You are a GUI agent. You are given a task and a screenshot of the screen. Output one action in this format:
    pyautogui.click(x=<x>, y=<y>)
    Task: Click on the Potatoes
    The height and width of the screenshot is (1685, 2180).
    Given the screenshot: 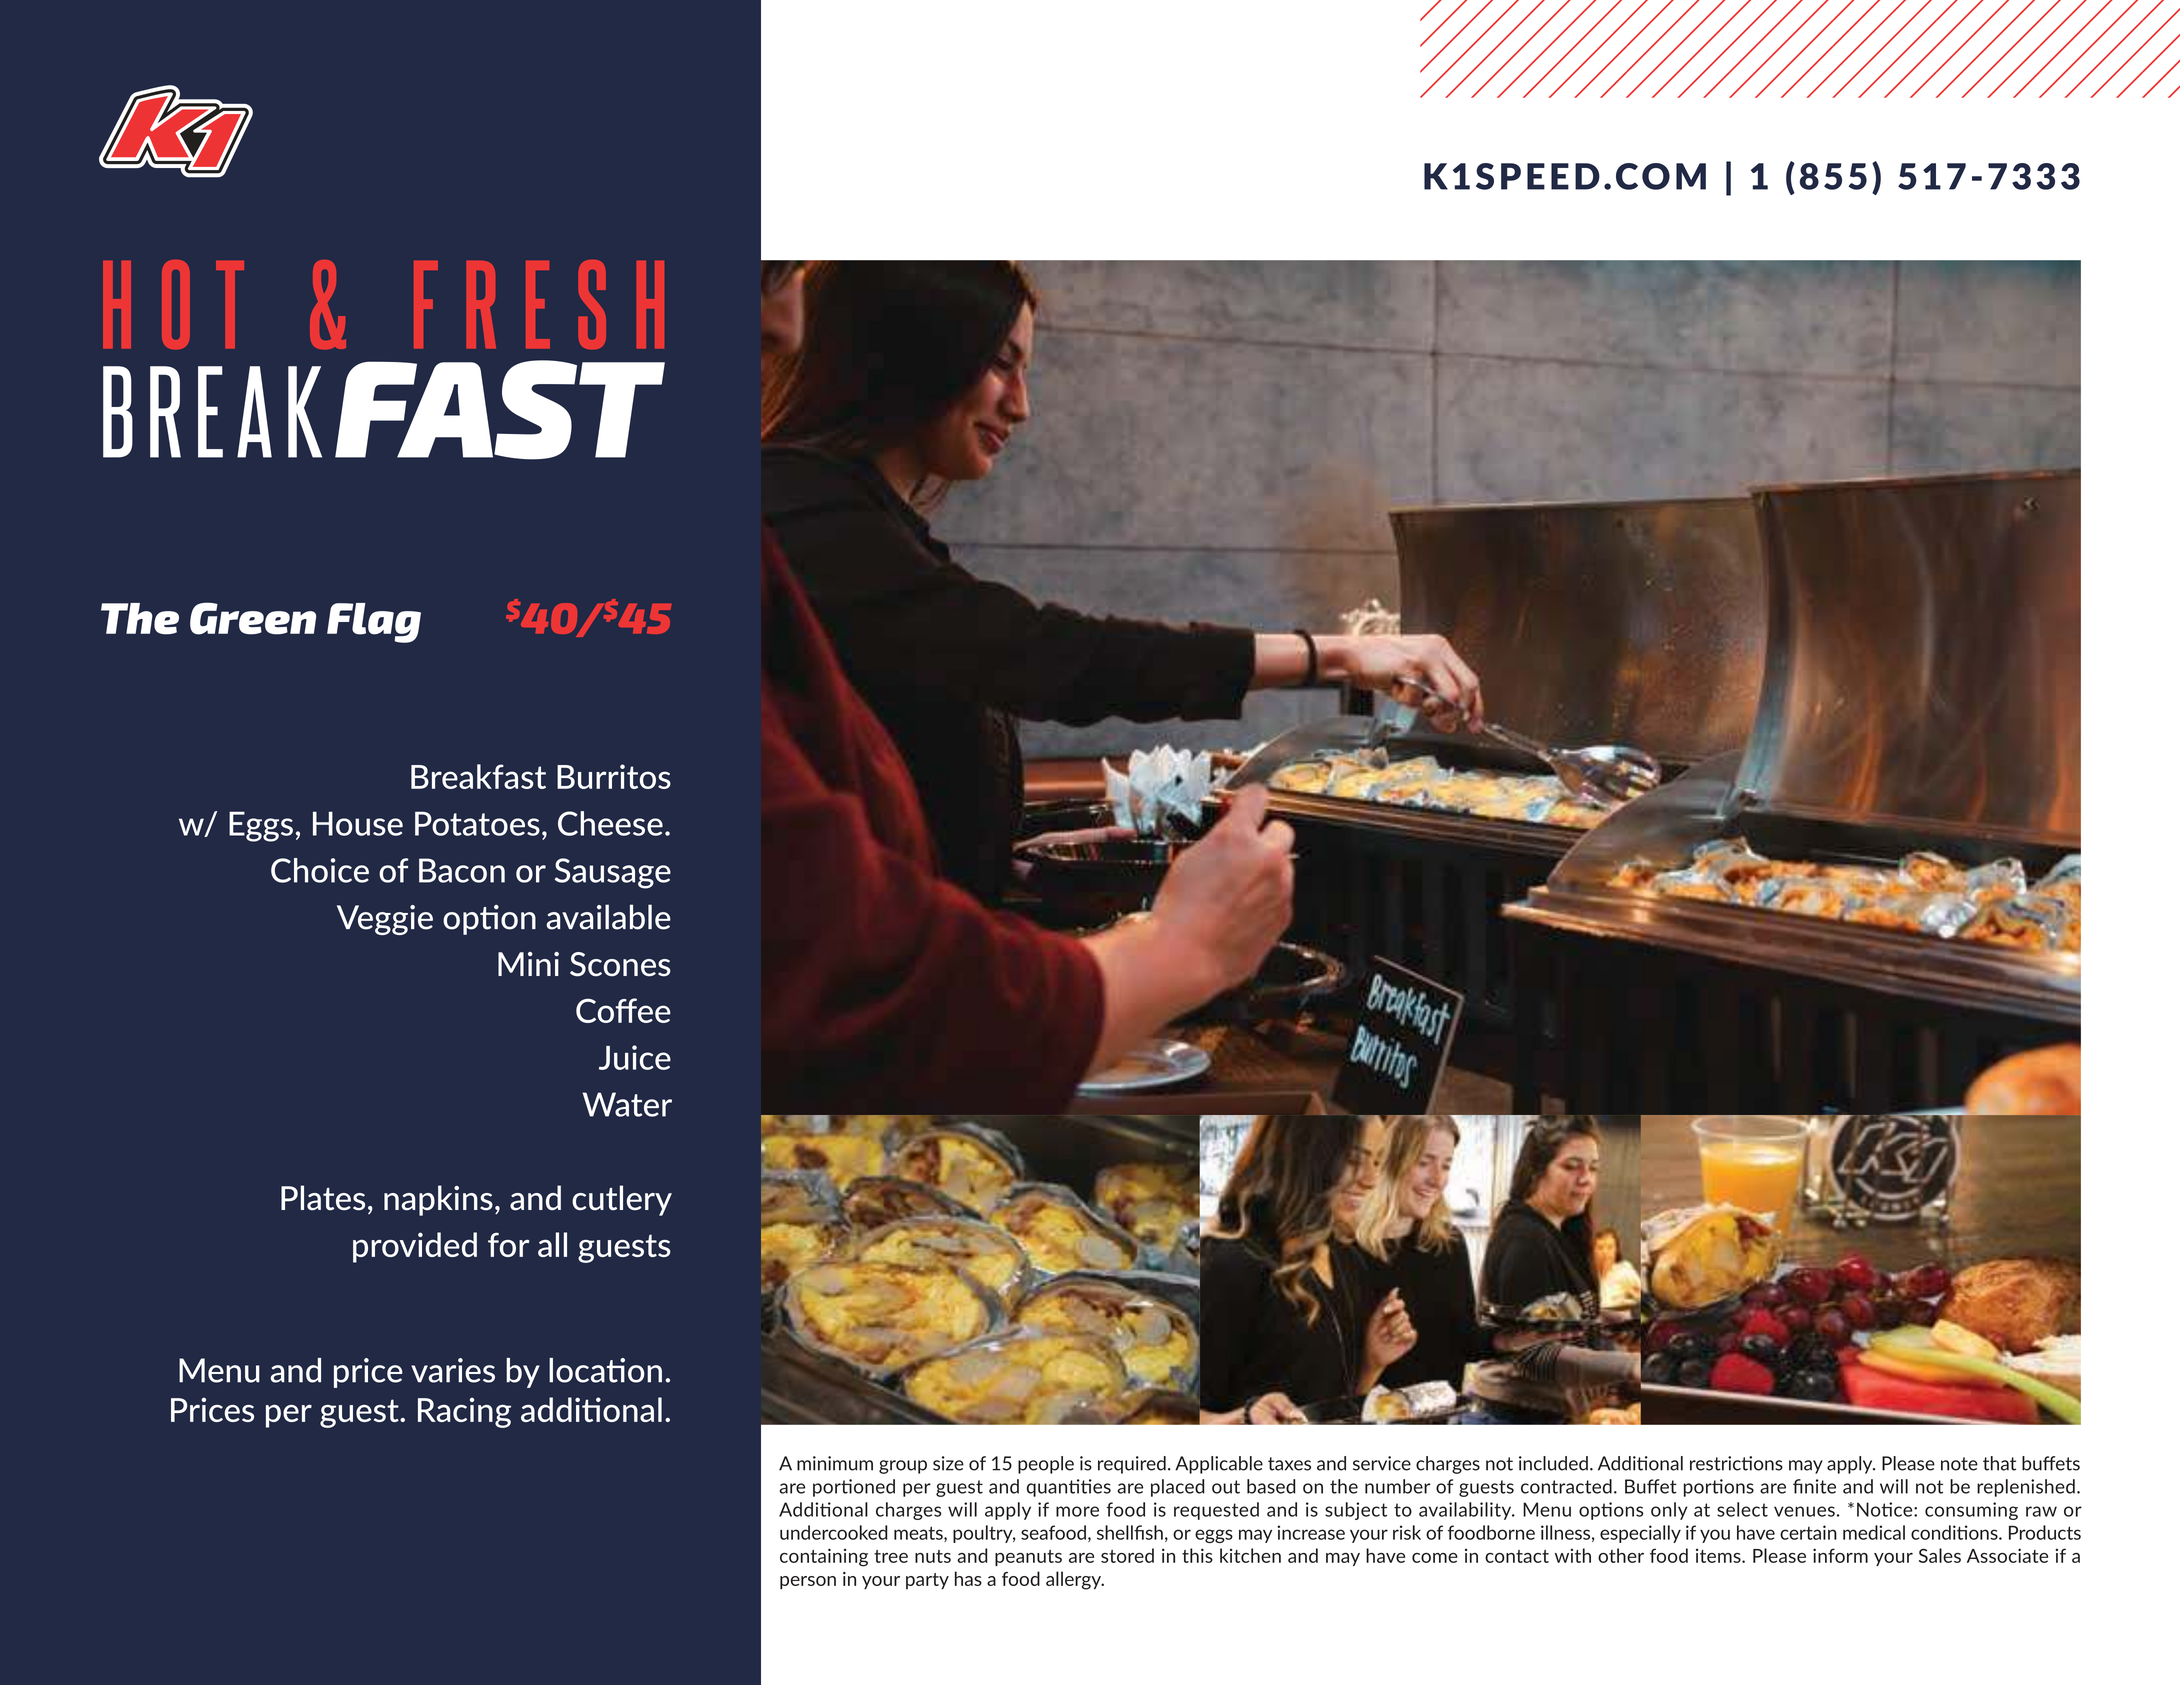 What is the action you would take?
    pyautogui.click(x=477, y=823)
